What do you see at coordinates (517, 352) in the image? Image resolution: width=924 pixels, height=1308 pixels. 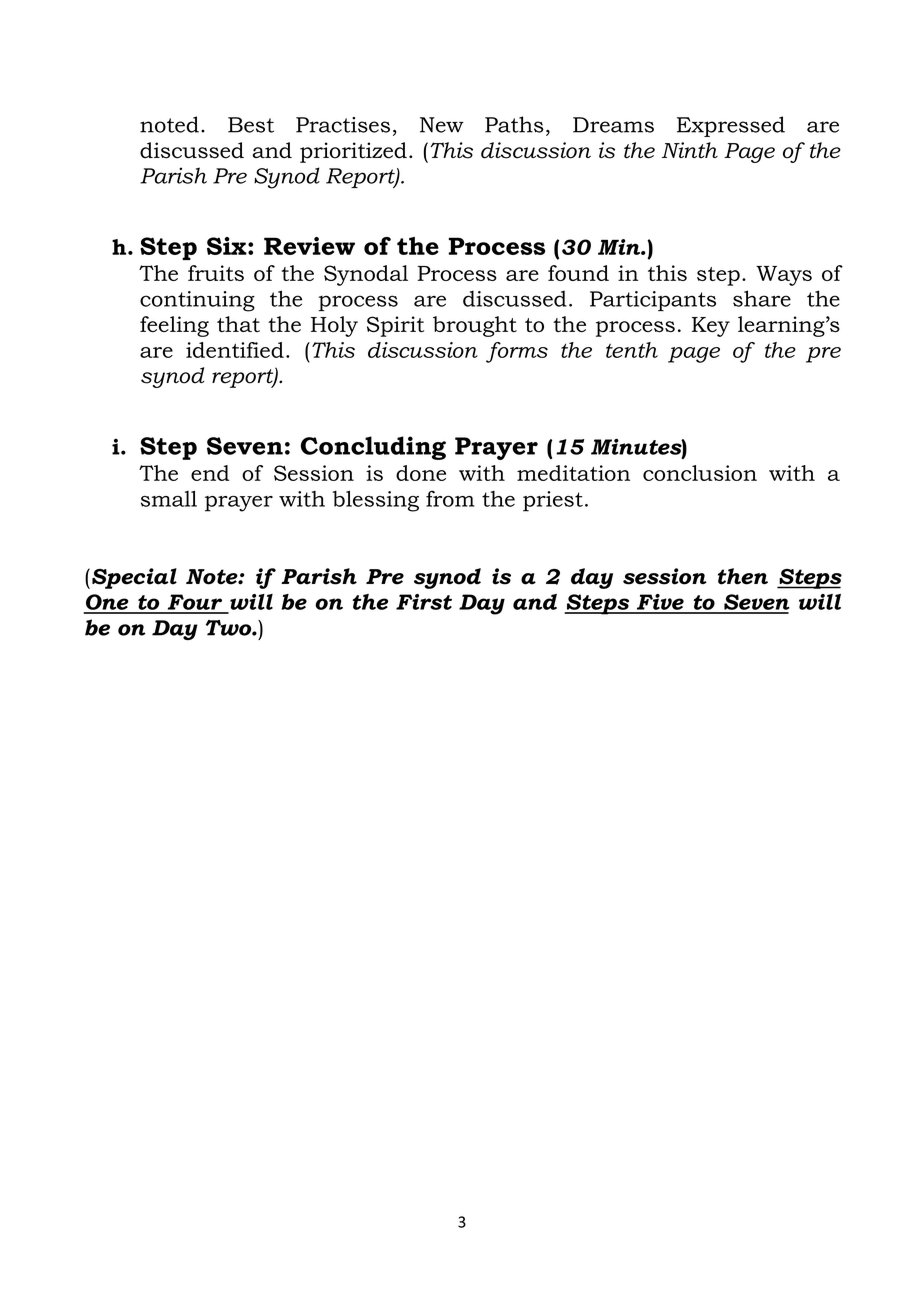 I see `forms` at bounding box center [517, 352].
